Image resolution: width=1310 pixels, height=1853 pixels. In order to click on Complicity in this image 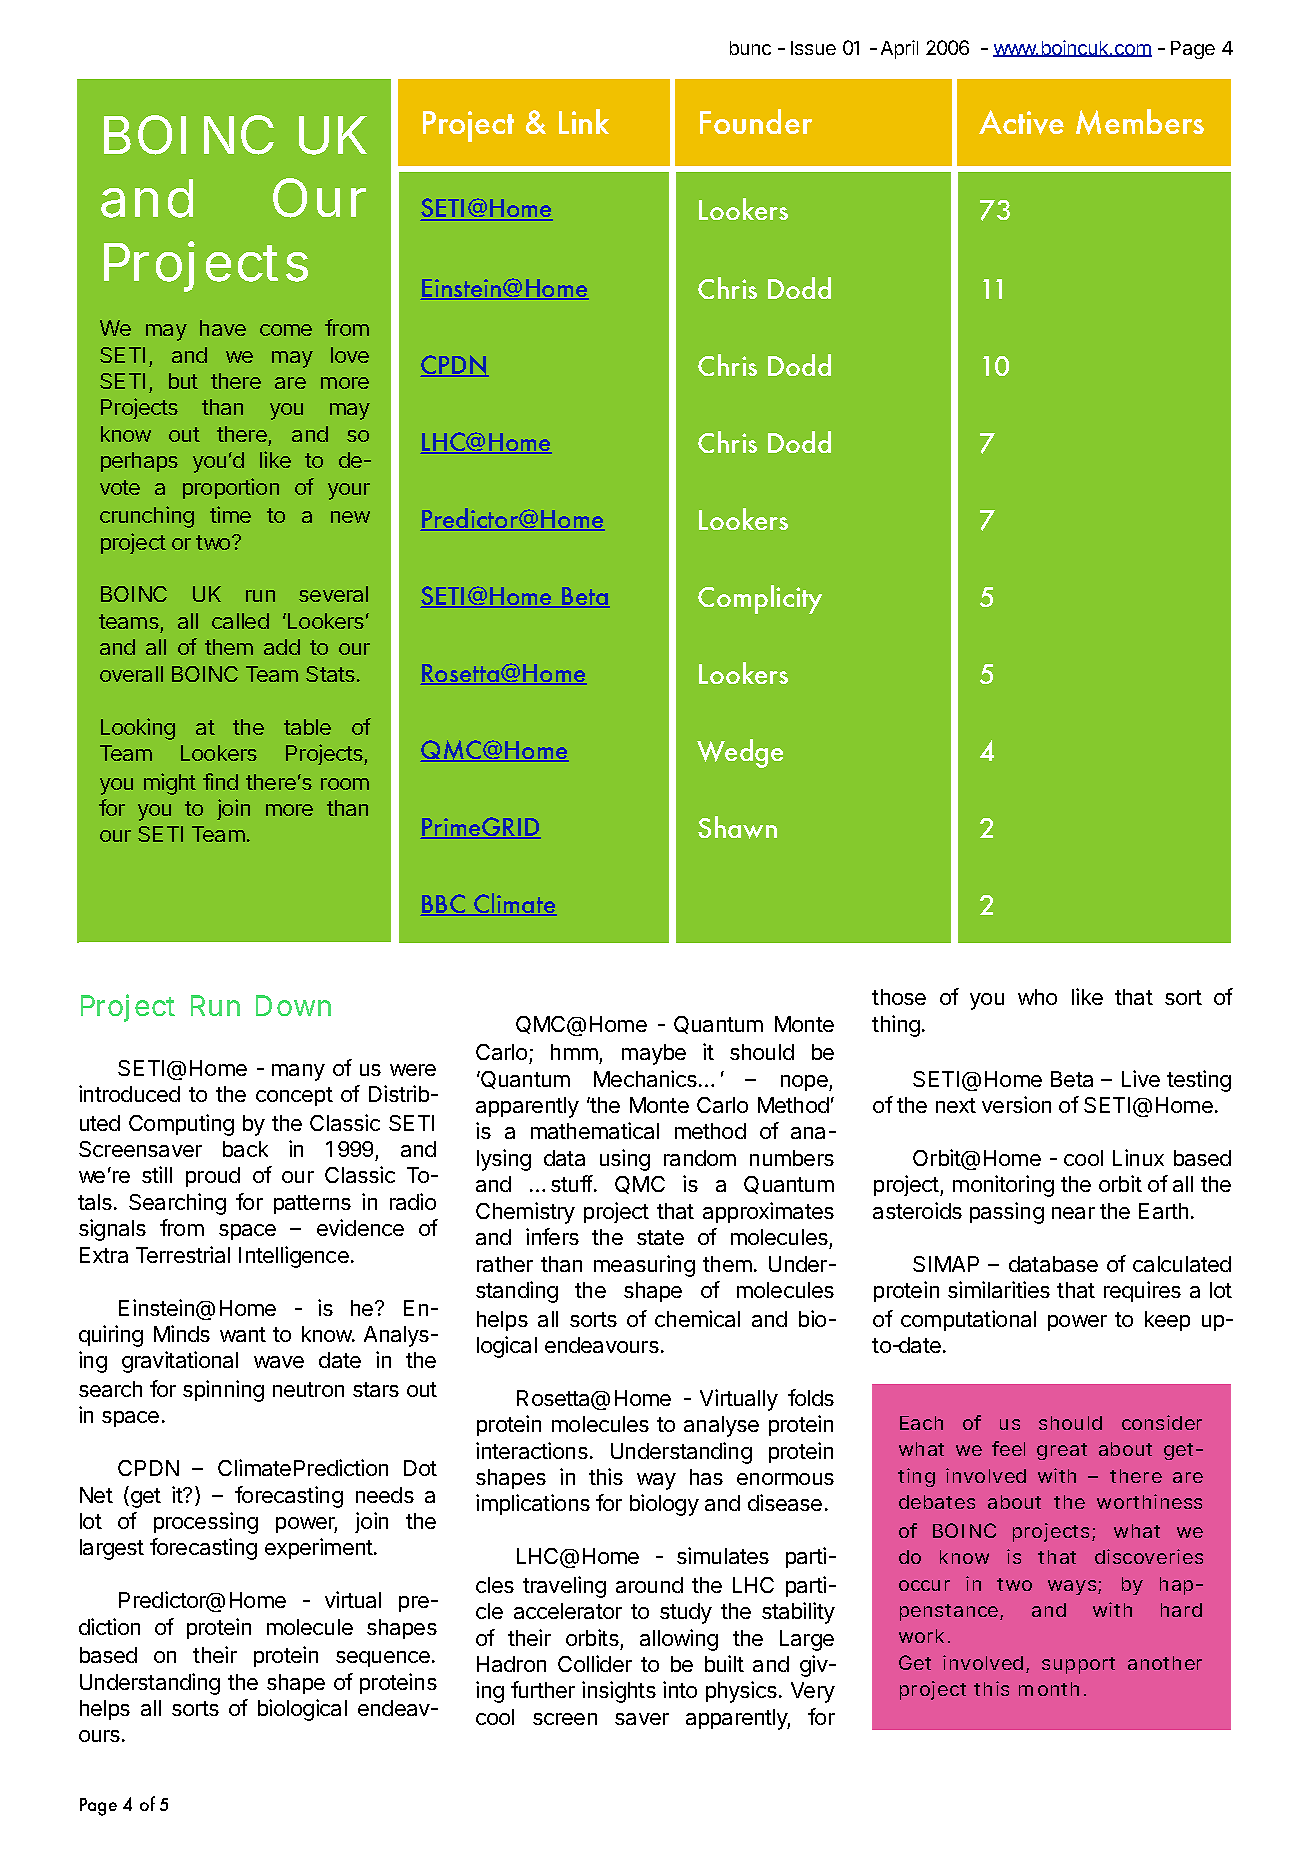, I will do `click(760, 599)`.
